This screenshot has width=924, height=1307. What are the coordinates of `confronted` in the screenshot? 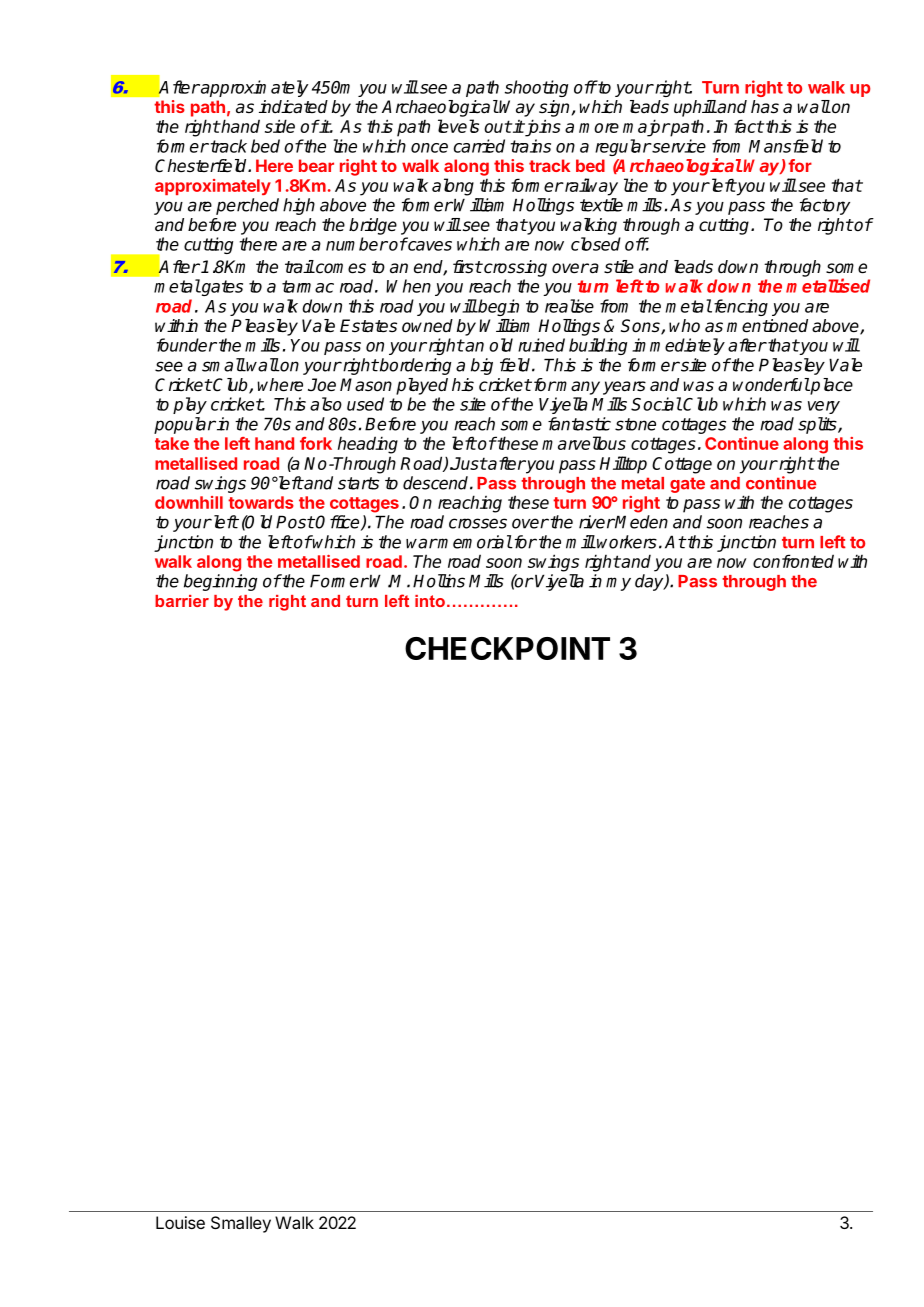 It's located at (793, 561).
